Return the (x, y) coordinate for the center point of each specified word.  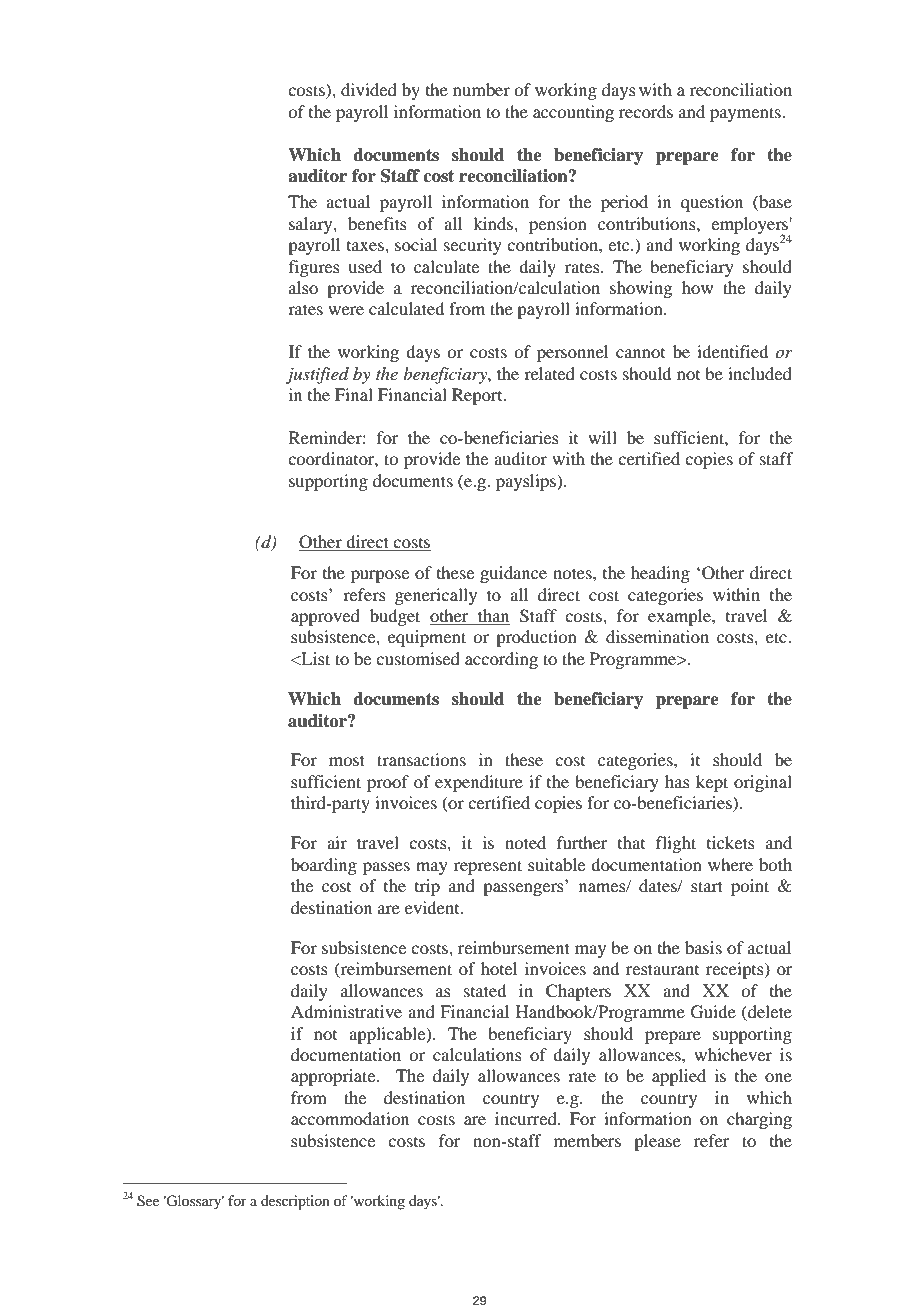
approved (325, 617)
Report (478, 396)
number (481, 89)
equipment (427, 638)
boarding (324, 866)
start (707, 886)
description (295, 1202)
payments (746, 114)
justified (317, 375)
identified (732, 351)
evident (433, 907)
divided (369, 89)
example (680, 617)
